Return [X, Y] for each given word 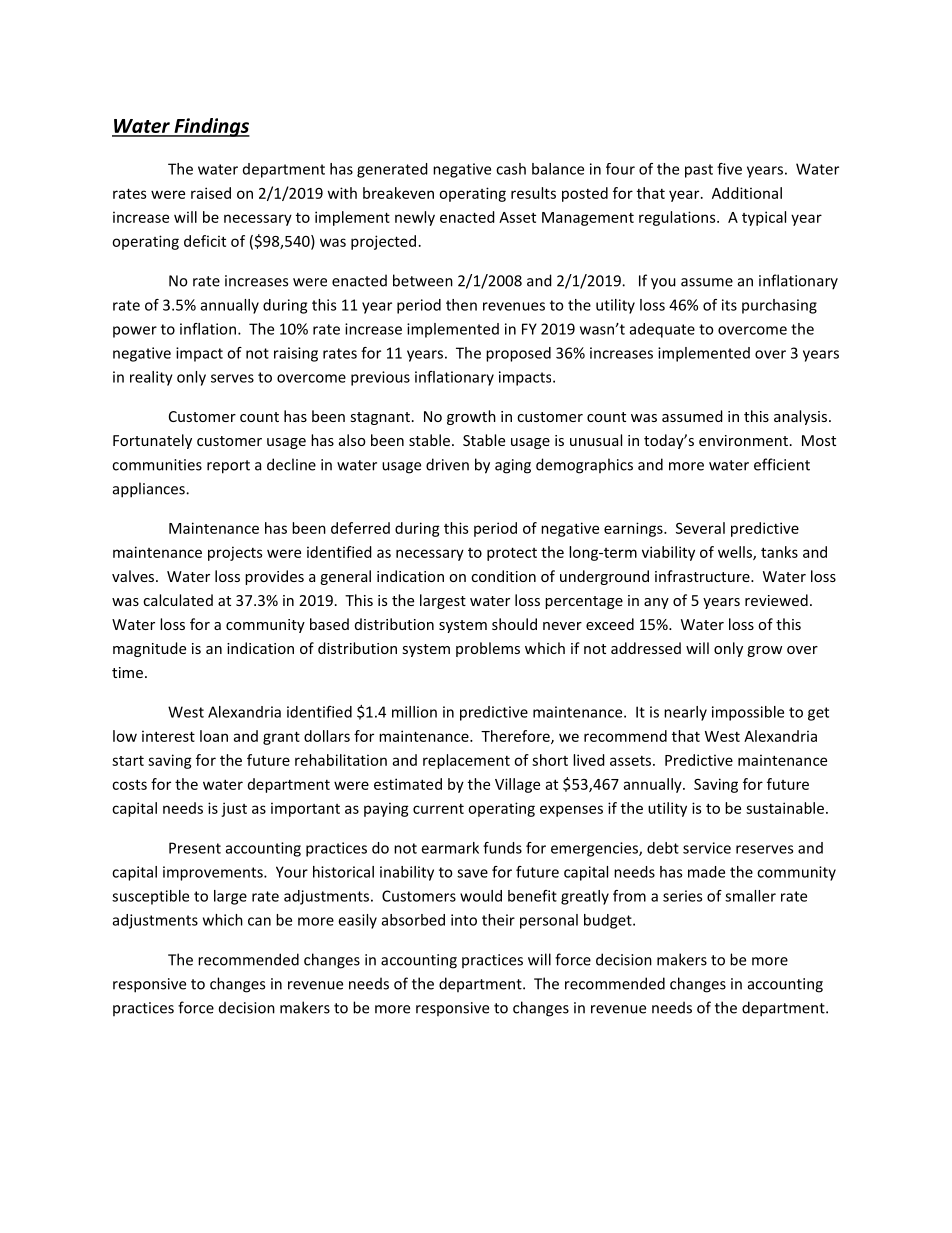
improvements [214, 873]
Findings [211, 127]
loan [214, 736]
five [729, 169]
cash [511, 169]
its [729, 305]
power [135, 332]
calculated [178, 600]
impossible [748, 713]
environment [743, 440]
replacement [466, 761]
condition [503, 576]
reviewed [776, 600]
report [228, 467]
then [461, 305]
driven [447, 464]
